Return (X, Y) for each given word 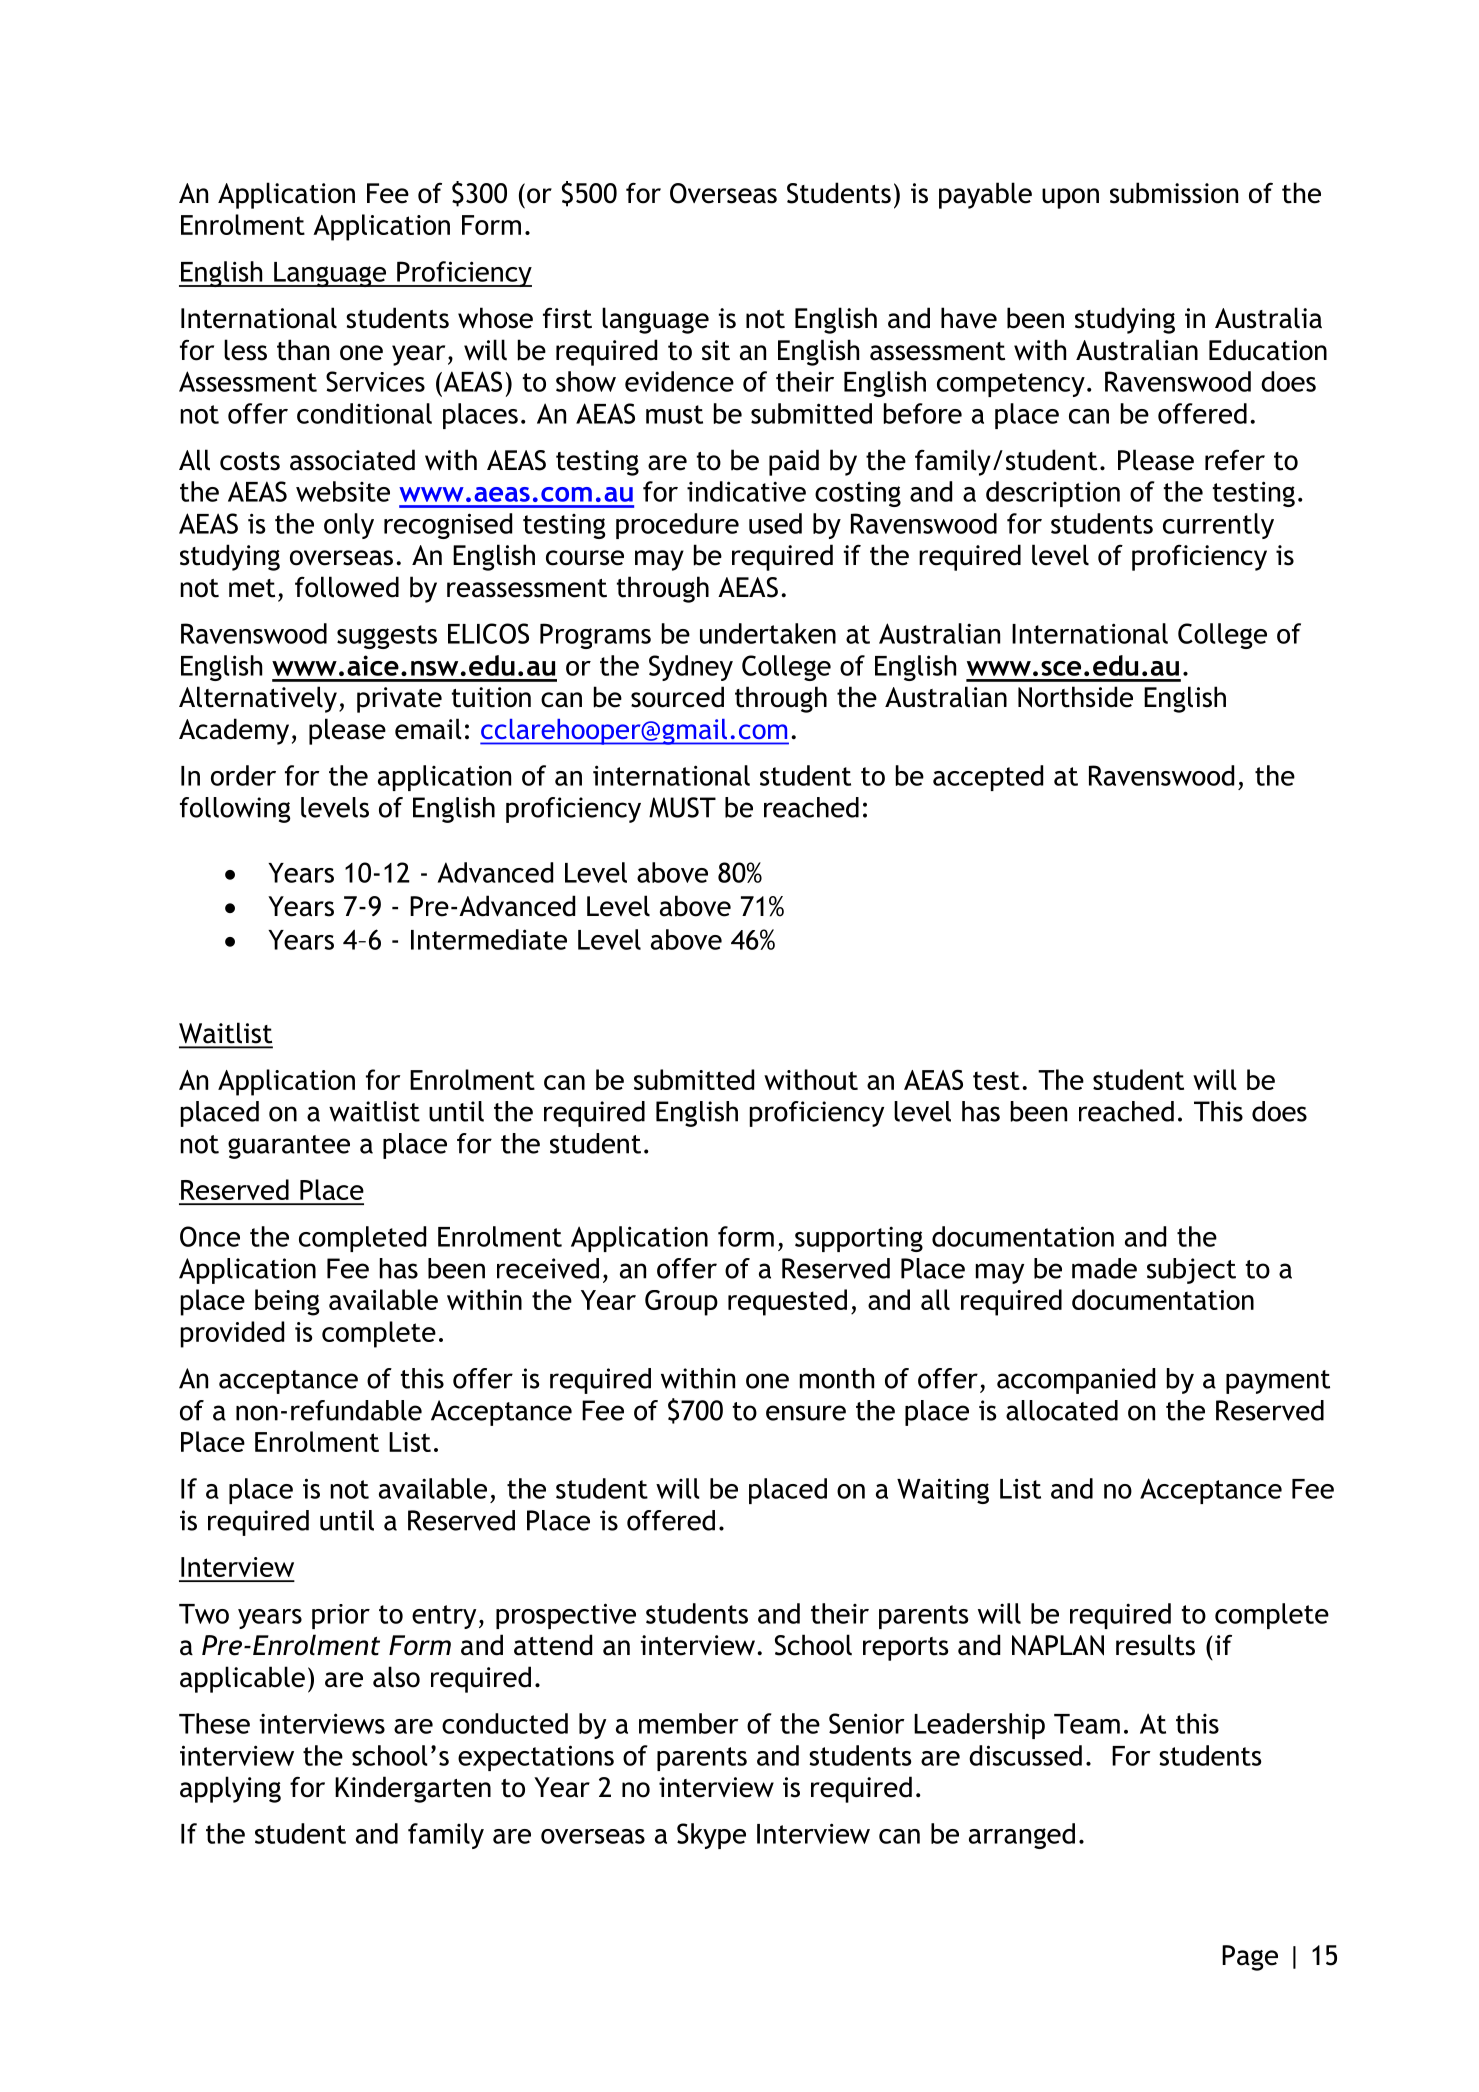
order (243, 775)
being (287, 1302)
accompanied (1076, 1381)
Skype (711, 1836)
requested (787, 1302)
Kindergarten (413, 1789)
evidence (679, 381)
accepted (988, 778)
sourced (677, 697)
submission (1174, 193)
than (303, 350)
